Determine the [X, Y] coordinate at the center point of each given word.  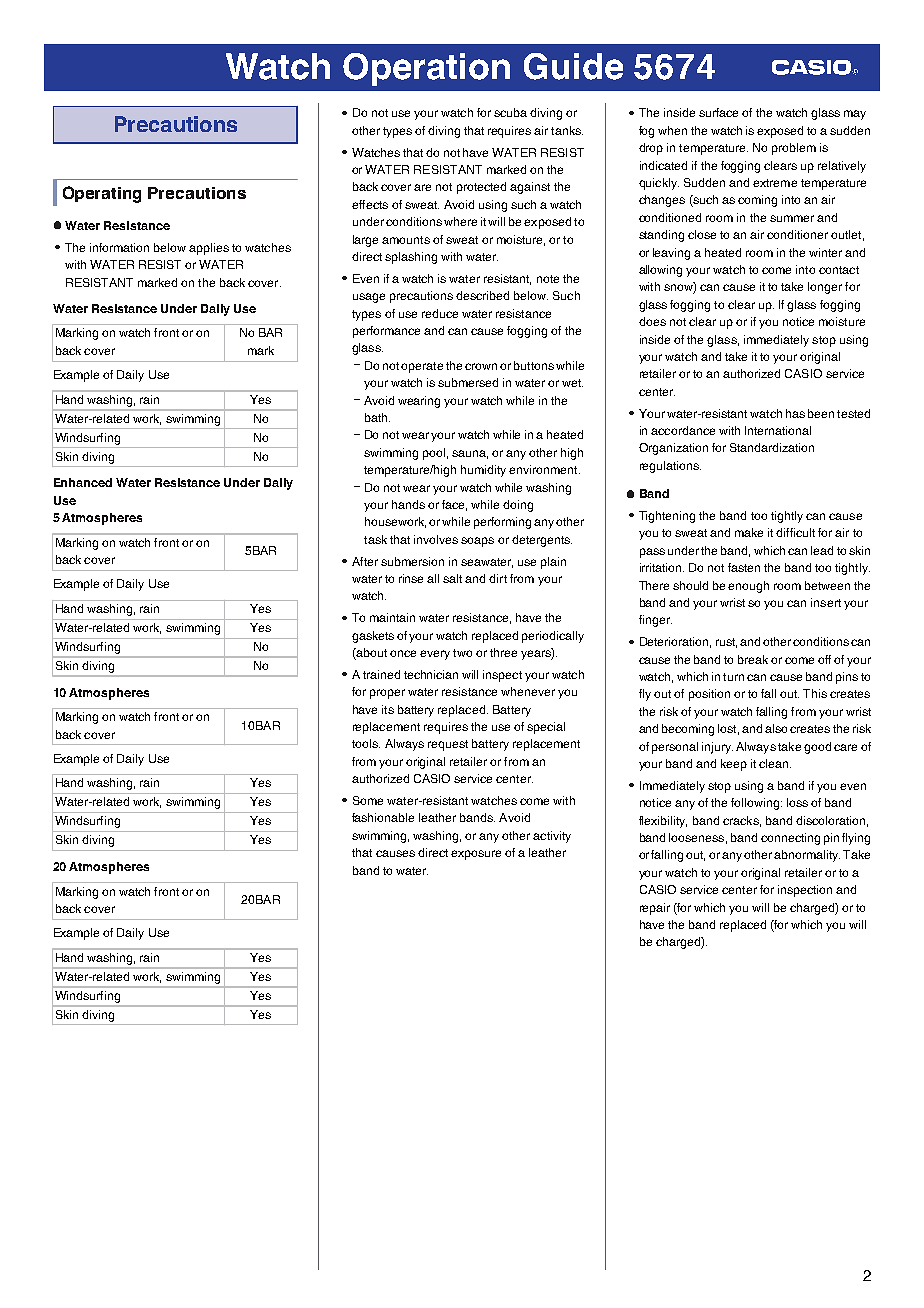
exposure [476, 855]
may [855, 115]
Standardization [772, 447]
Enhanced [83, 482]
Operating [102, 194]
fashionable [383, 817]
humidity [483, 471]
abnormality [807, 856]
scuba [510, 112]
